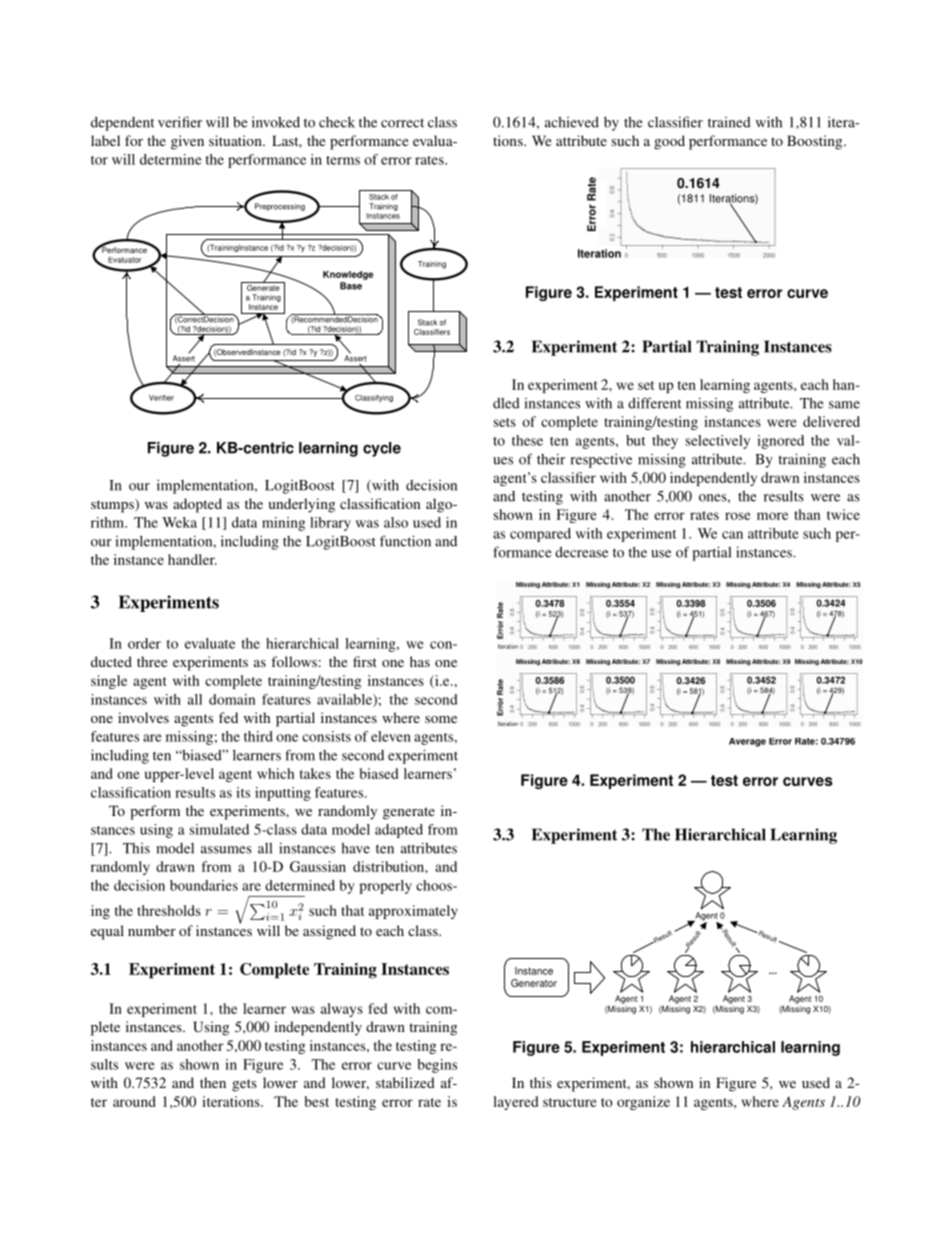 The height and width of the image is (1233, 952). What do you see at coordinates (572, 122) in the image?
I see `achieved` at bounding box center [572, 122].
